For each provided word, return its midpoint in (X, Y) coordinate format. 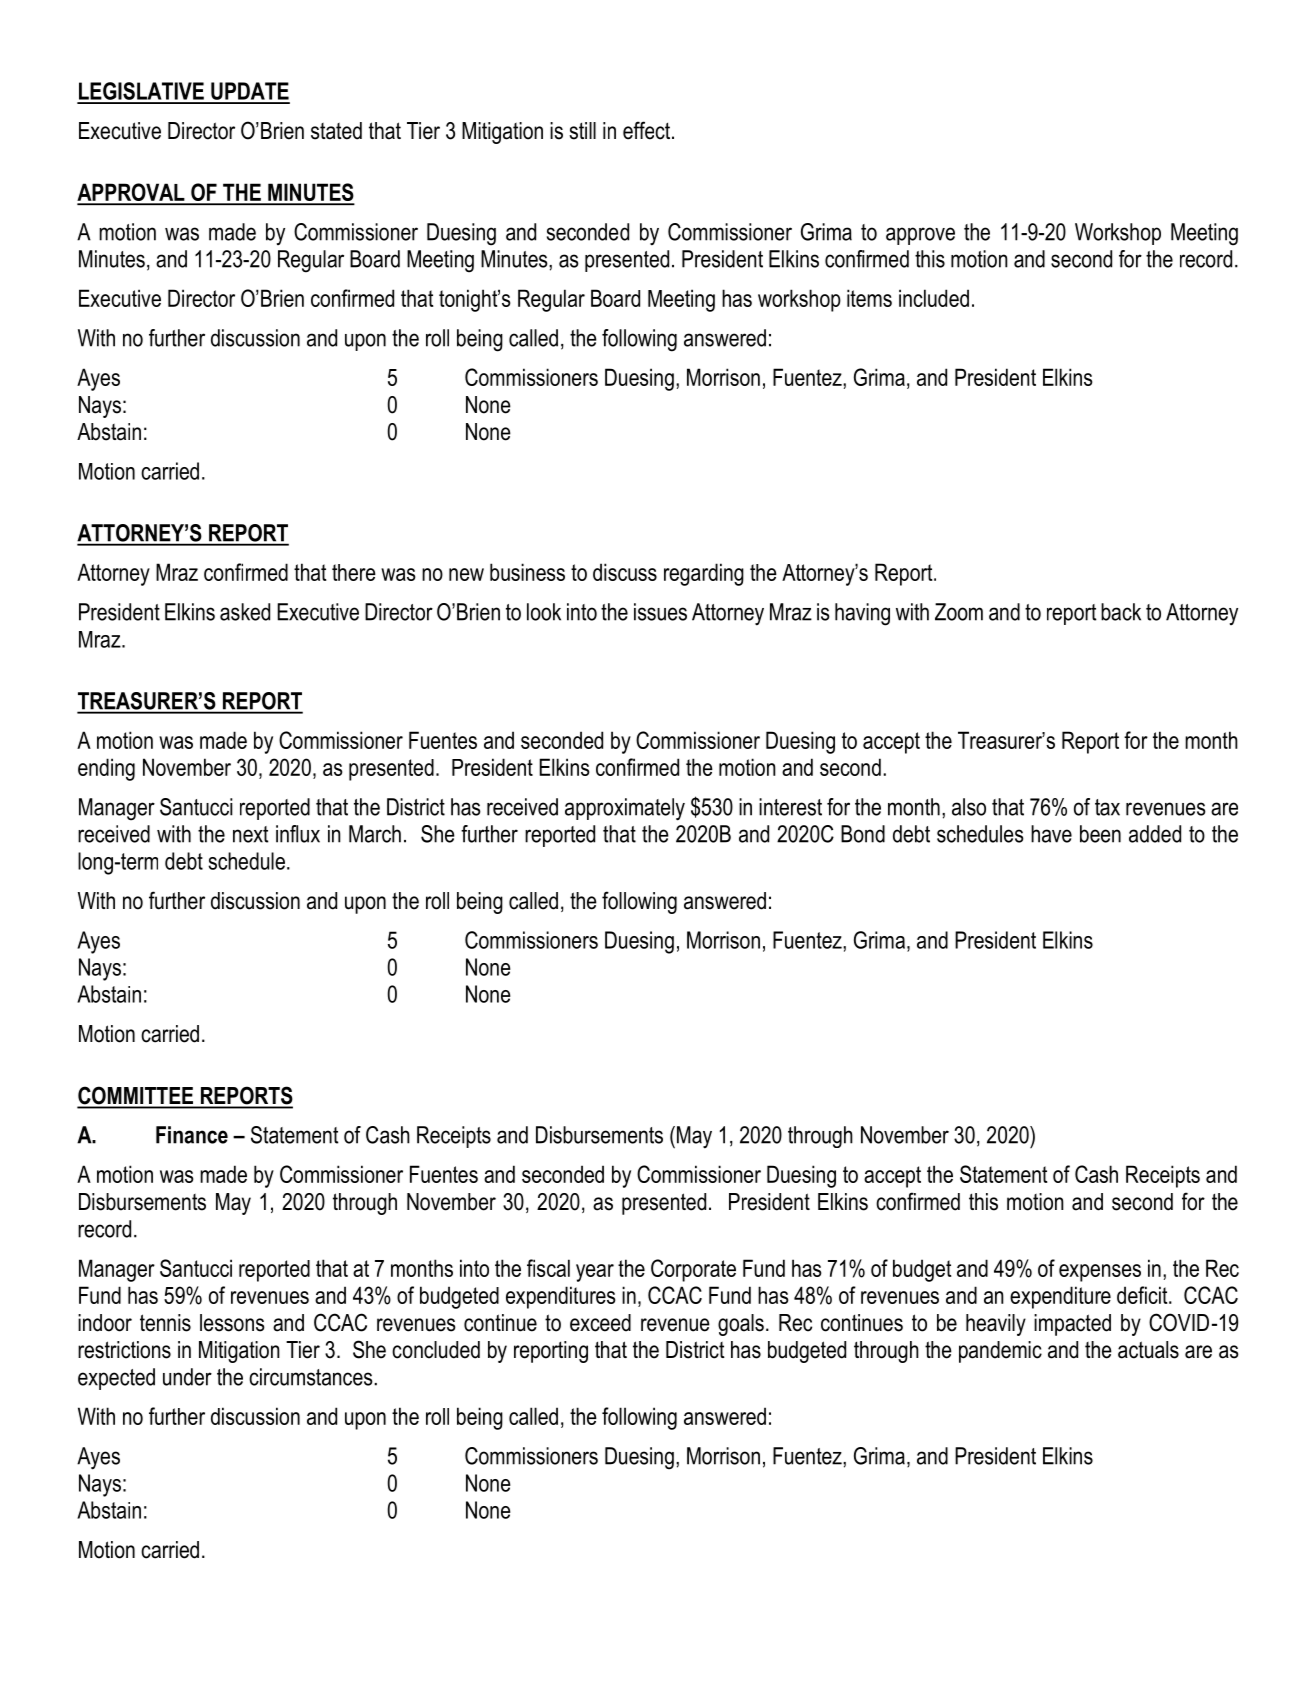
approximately (625, 809)
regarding (704, 574)
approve (920, 236)
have (1051, 834)
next (251, 834)
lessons (232, 1323)
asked (245, 612)
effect (648, 130)
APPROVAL (132, 193)
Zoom (959, 612)
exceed (600, 1323)
